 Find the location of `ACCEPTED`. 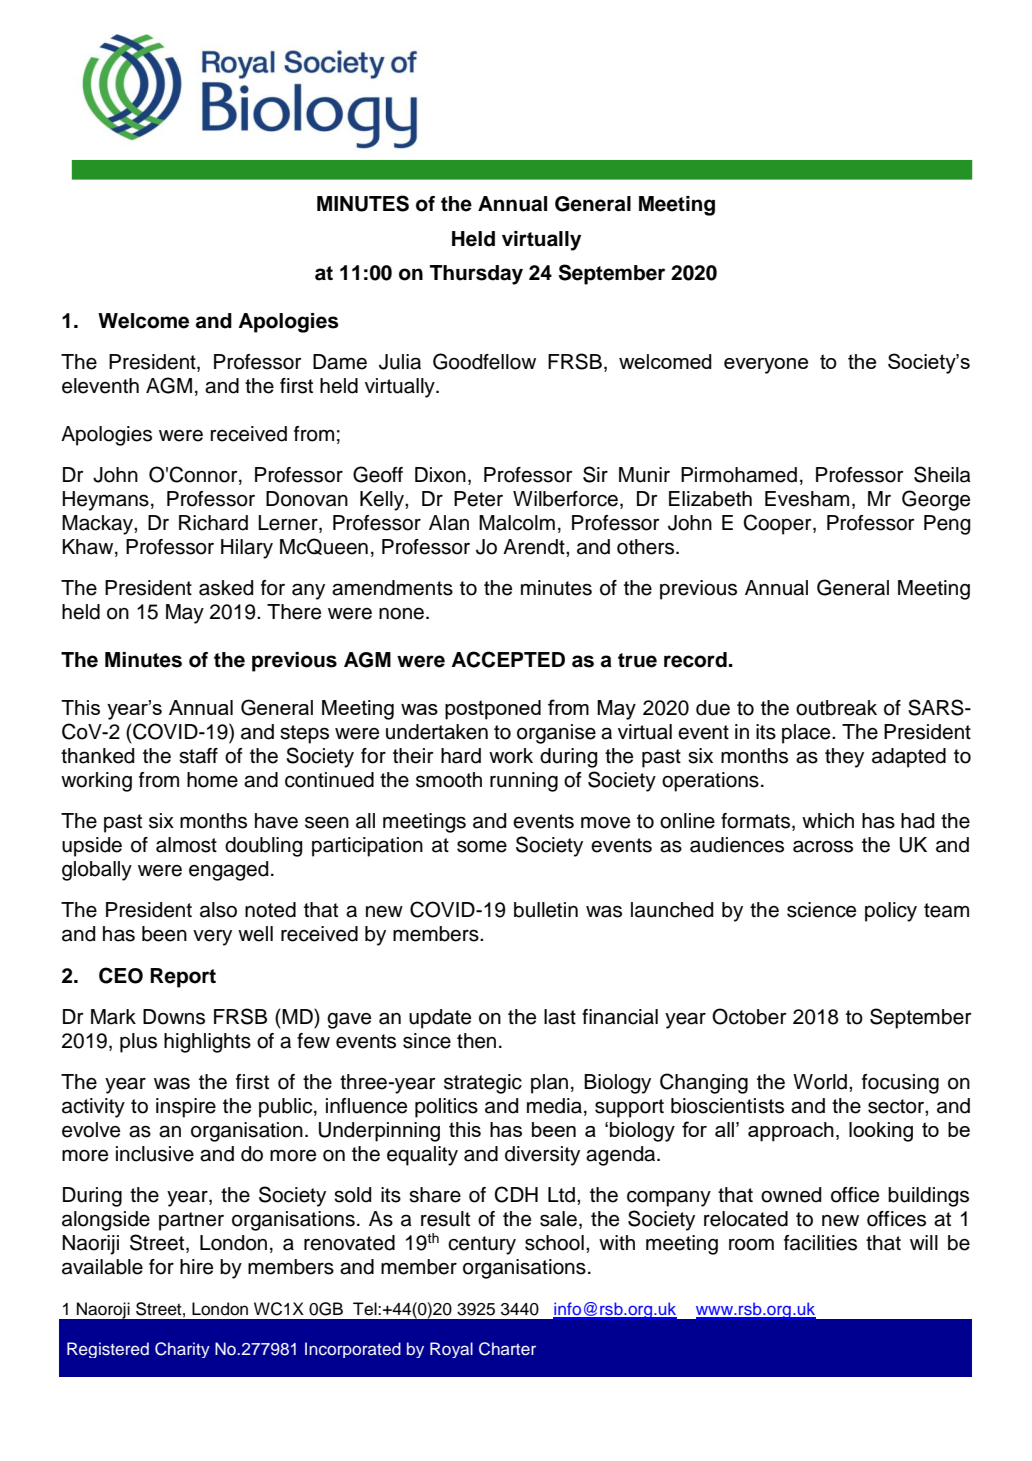

ACCEPTED is located at coordinates (508, 659).
